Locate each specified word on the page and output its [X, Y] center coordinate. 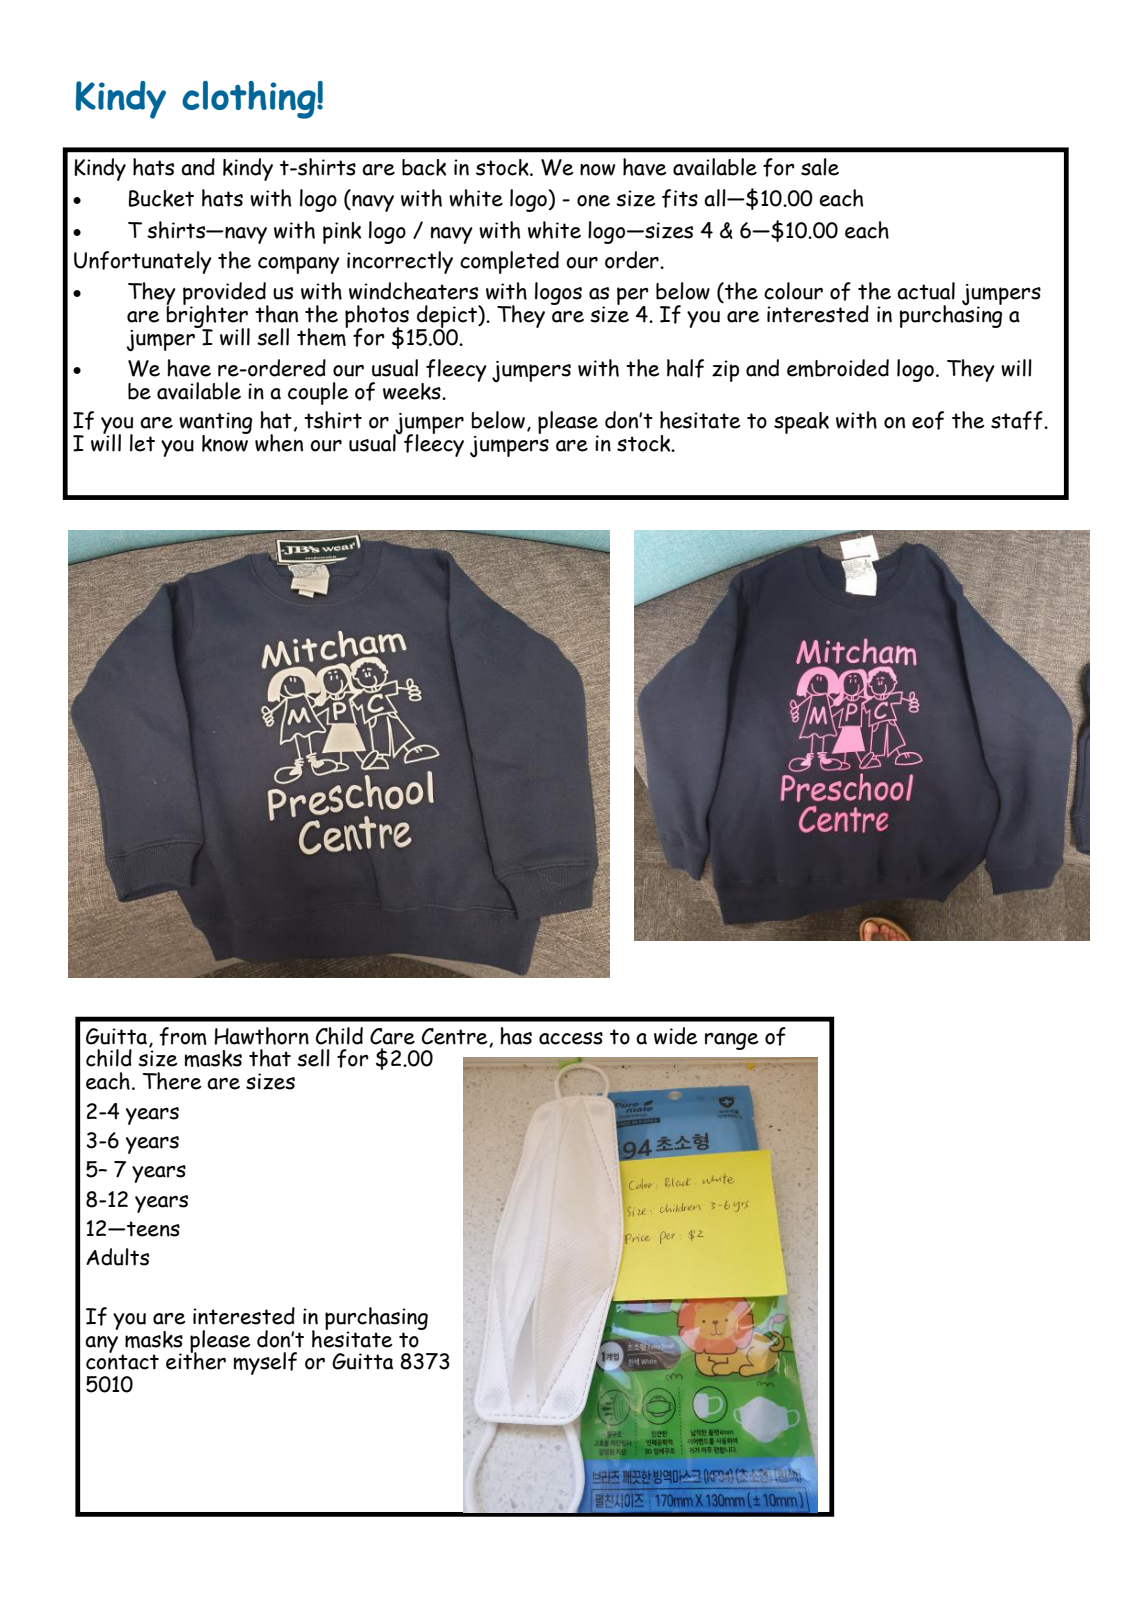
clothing [250, 100]
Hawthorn [261, 1036]
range [732, 1041]
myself [265, 1363]
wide [676, 1036]
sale [820, 167]
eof [928, 420]
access [571, 1038]
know [226, 442]
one [593, 201]
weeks [413, 391]
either [196, 1360]
